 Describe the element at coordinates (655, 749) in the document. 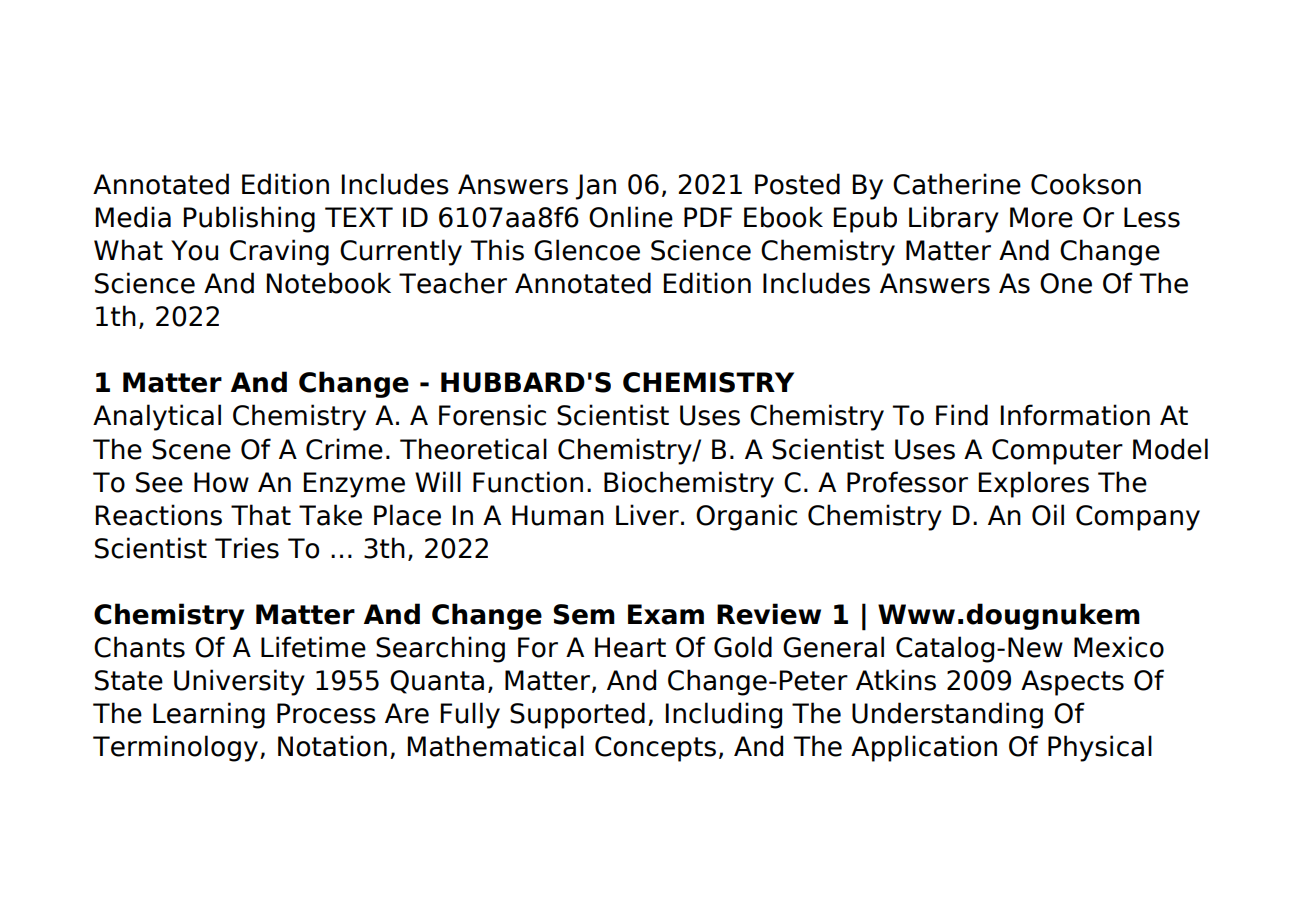

I see `Concepts` at that location.
